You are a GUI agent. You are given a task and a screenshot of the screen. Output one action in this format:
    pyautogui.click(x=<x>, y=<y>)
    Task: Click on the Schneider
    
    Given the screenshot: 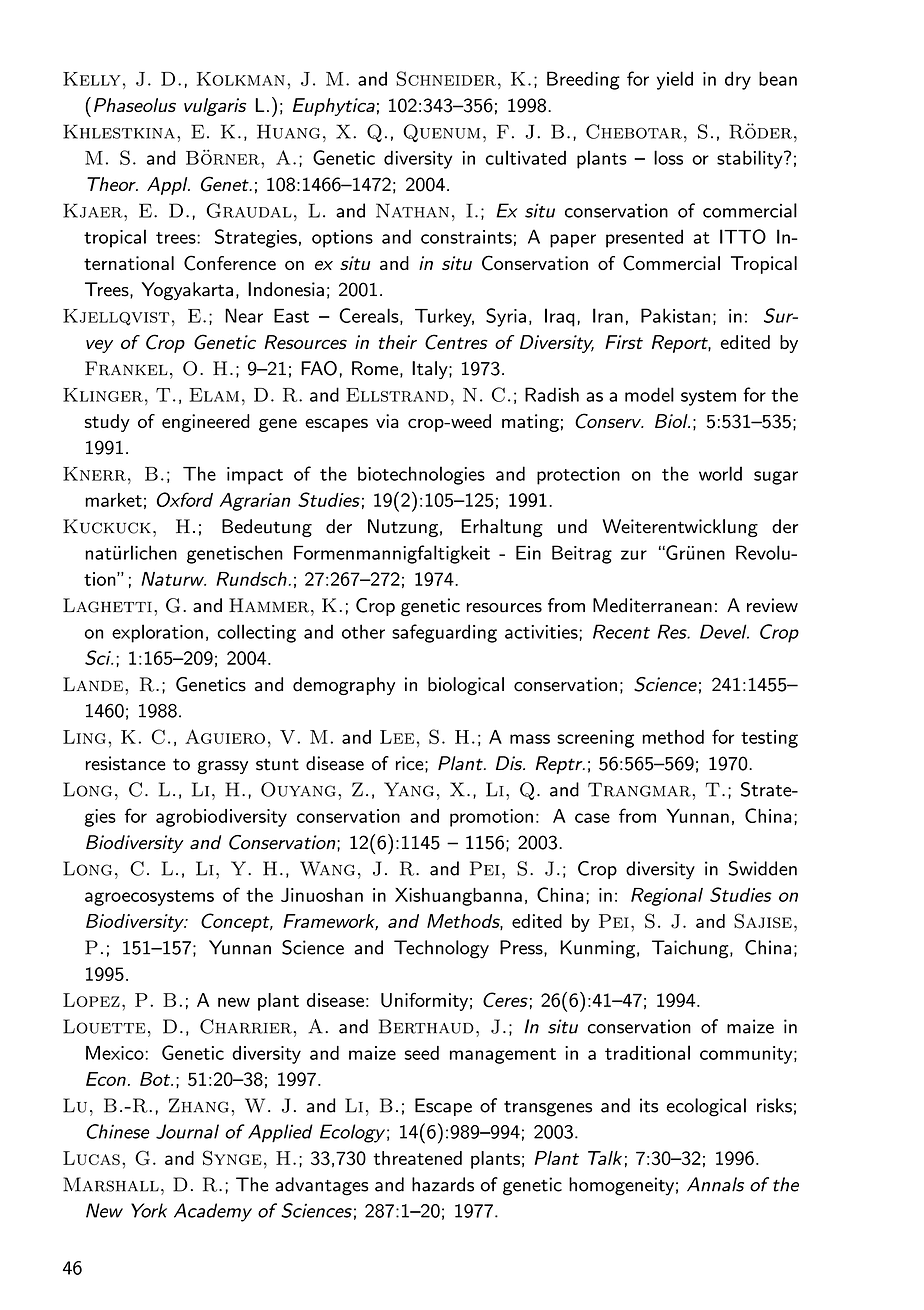 What is the action you would take?
    pyautogui.click(x=446, y=78)
